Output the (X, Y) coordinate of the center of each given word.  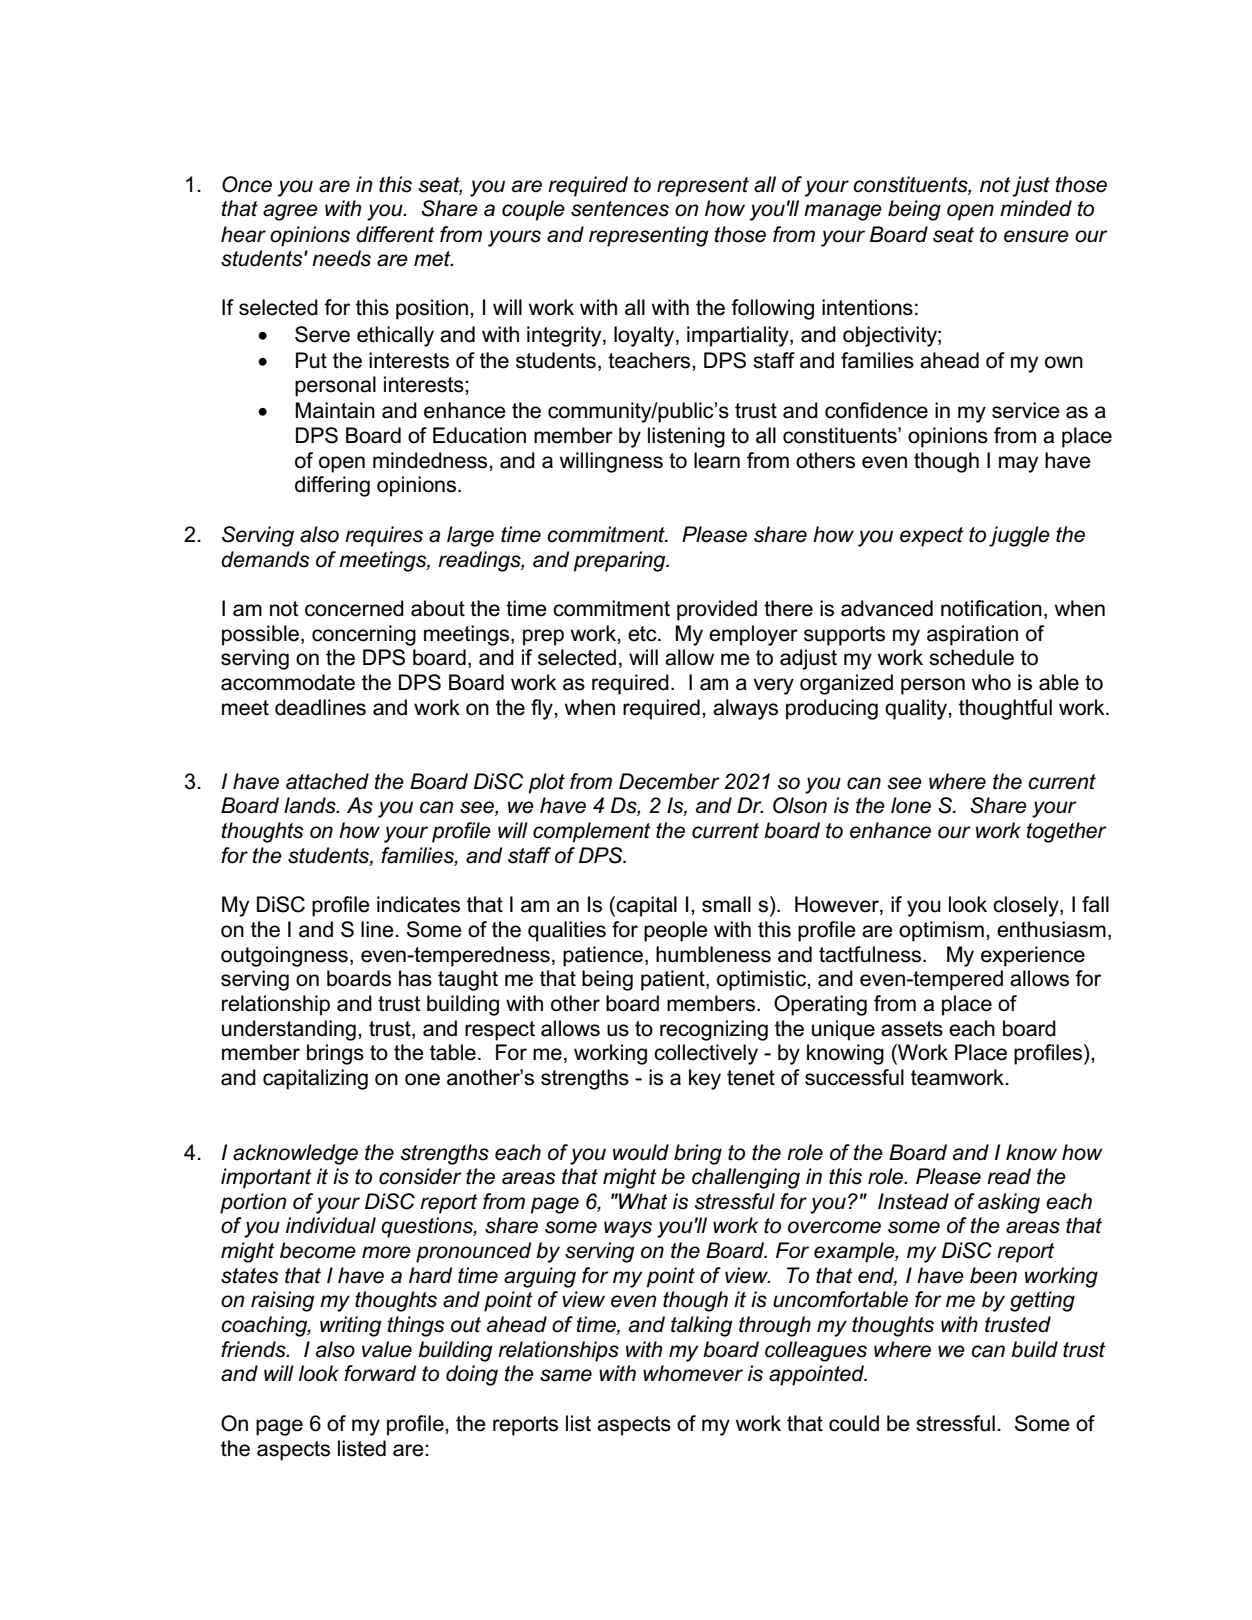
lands (311, 805)
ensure (1036, 236)
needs (341, 258)
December (669, 781)
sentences (620, 209)
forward (380, 1373)
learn (717, 460)
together (1066, 832)
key (705, 1079)
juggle (1019, 536)
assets (912, 1029)
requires (384, 536)
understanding (289, 1030)
